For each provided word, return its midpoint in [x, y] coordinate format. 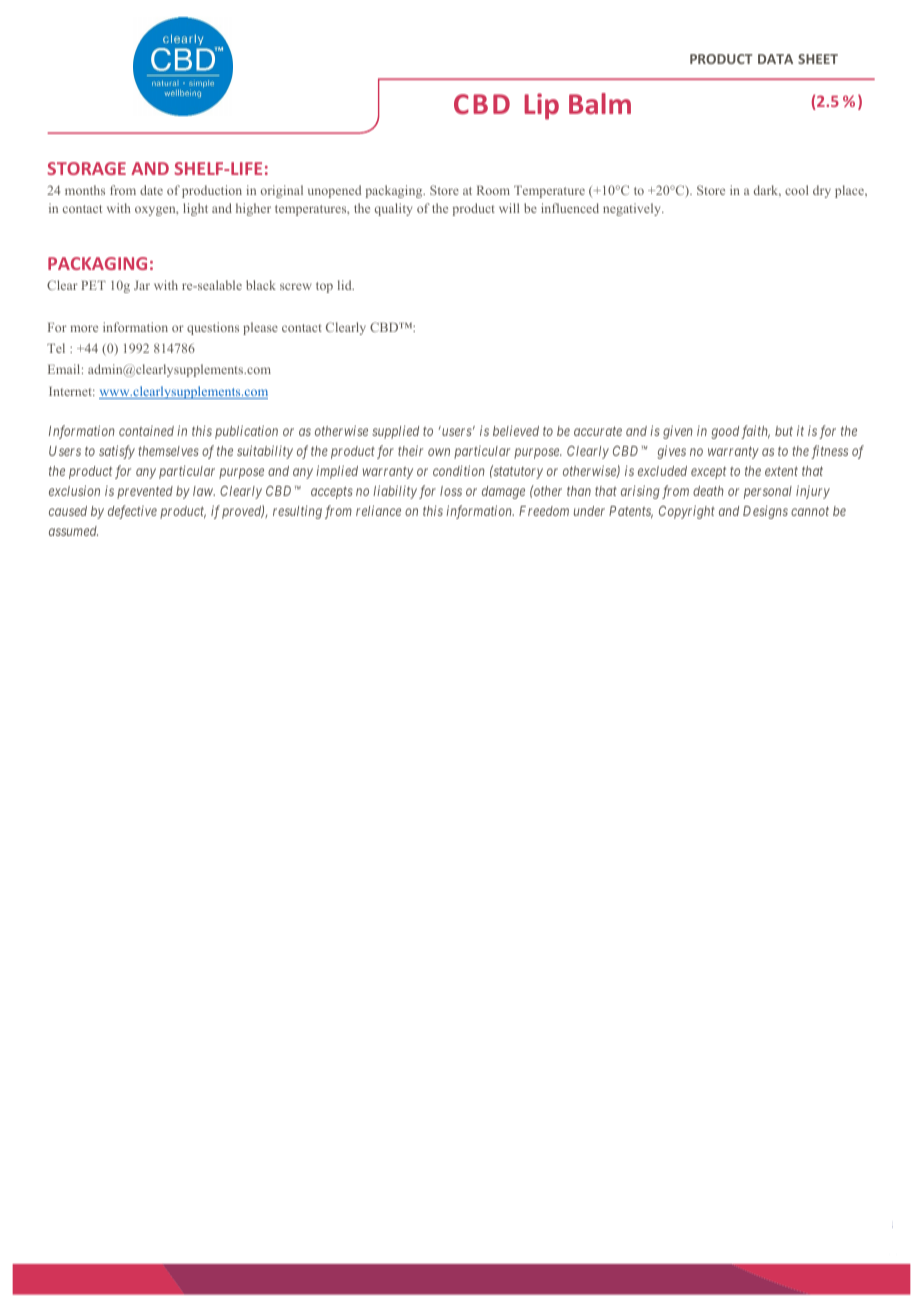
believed [516, 430]
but [784, 431]
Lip [541, 106]
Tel [56, 348]
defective [132, 512]
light [195, 209]
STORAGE [86, 168]
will [509, 208]
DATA [775, 59]
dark [767, 191]
